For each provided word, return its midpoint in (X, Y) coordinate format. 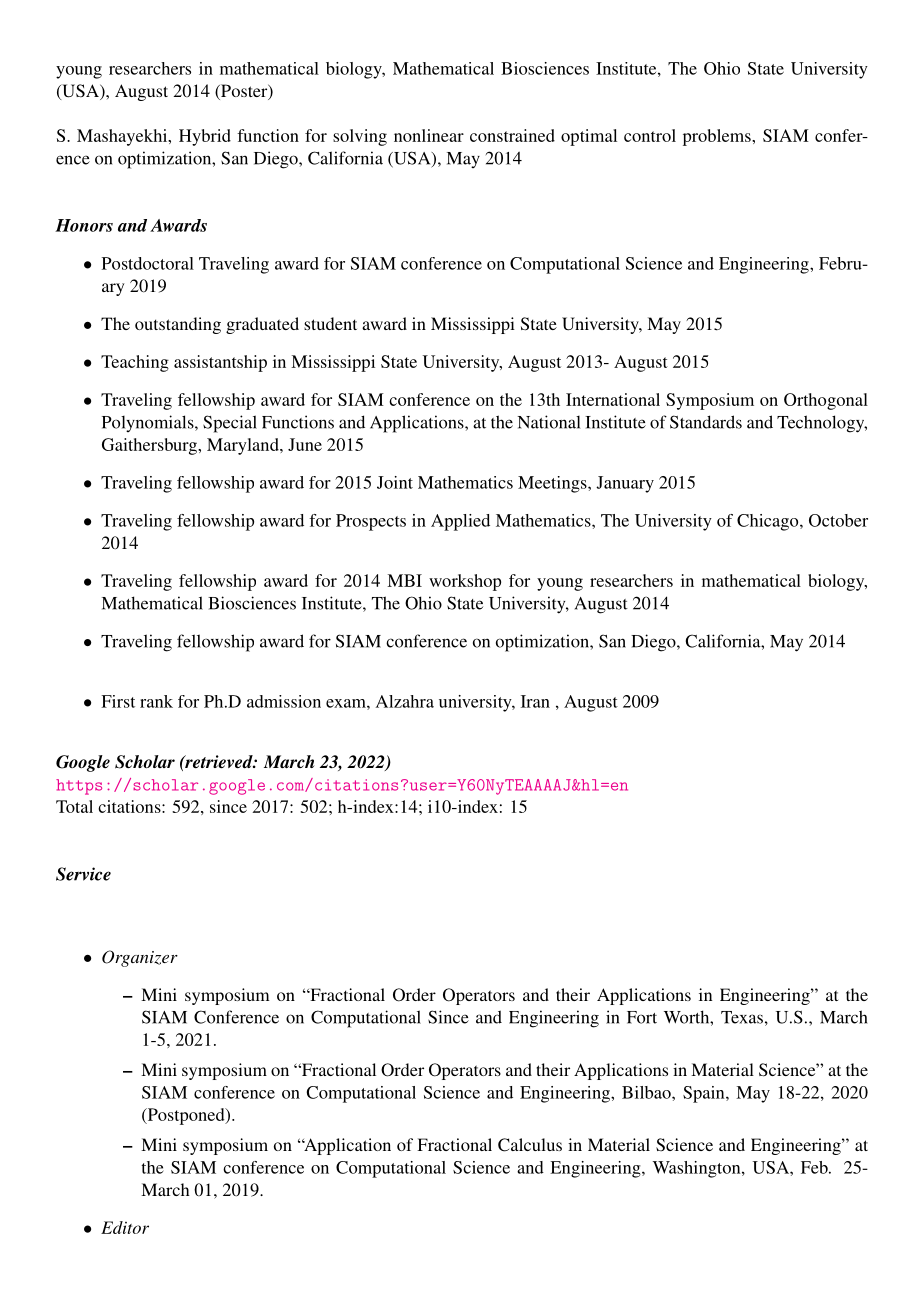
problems (718, 137)
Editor (125, 1227)
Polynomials (149, 423)
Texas (742, 1017)
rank (156, 701)
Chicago (769, 522)
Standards (706, 422)
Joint (395, 482)
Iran (535, 701)
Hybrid (205, 137)
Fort (642, 1017)
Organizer (140, 958)
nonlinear (429, 135)
